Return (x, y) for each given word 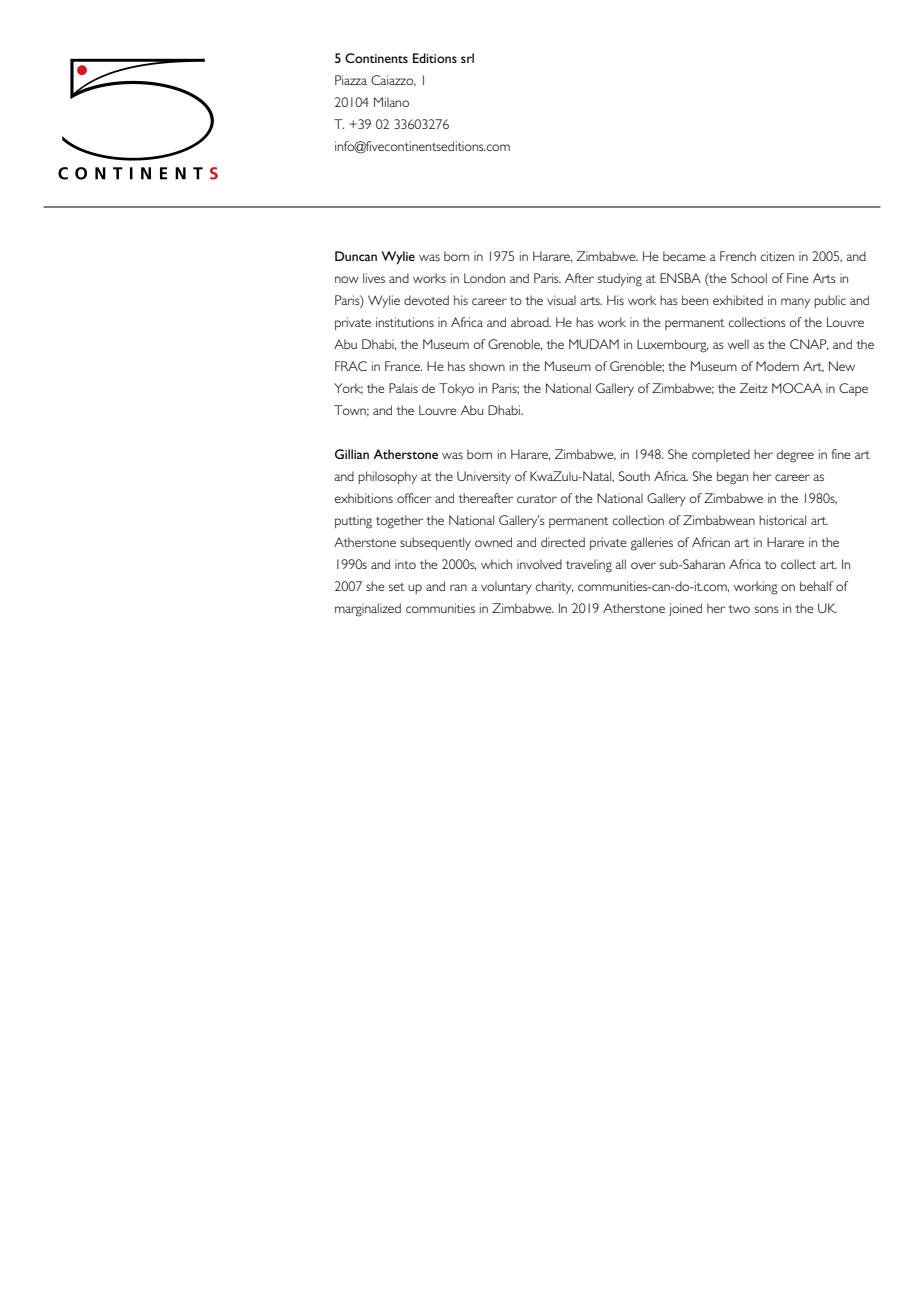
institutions (405, 322)
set (396, 587)
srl (467, 58)
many (795, 303)
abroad (531, 322)
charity (554, 587)
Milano (391, 102)
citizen (777, 256)
